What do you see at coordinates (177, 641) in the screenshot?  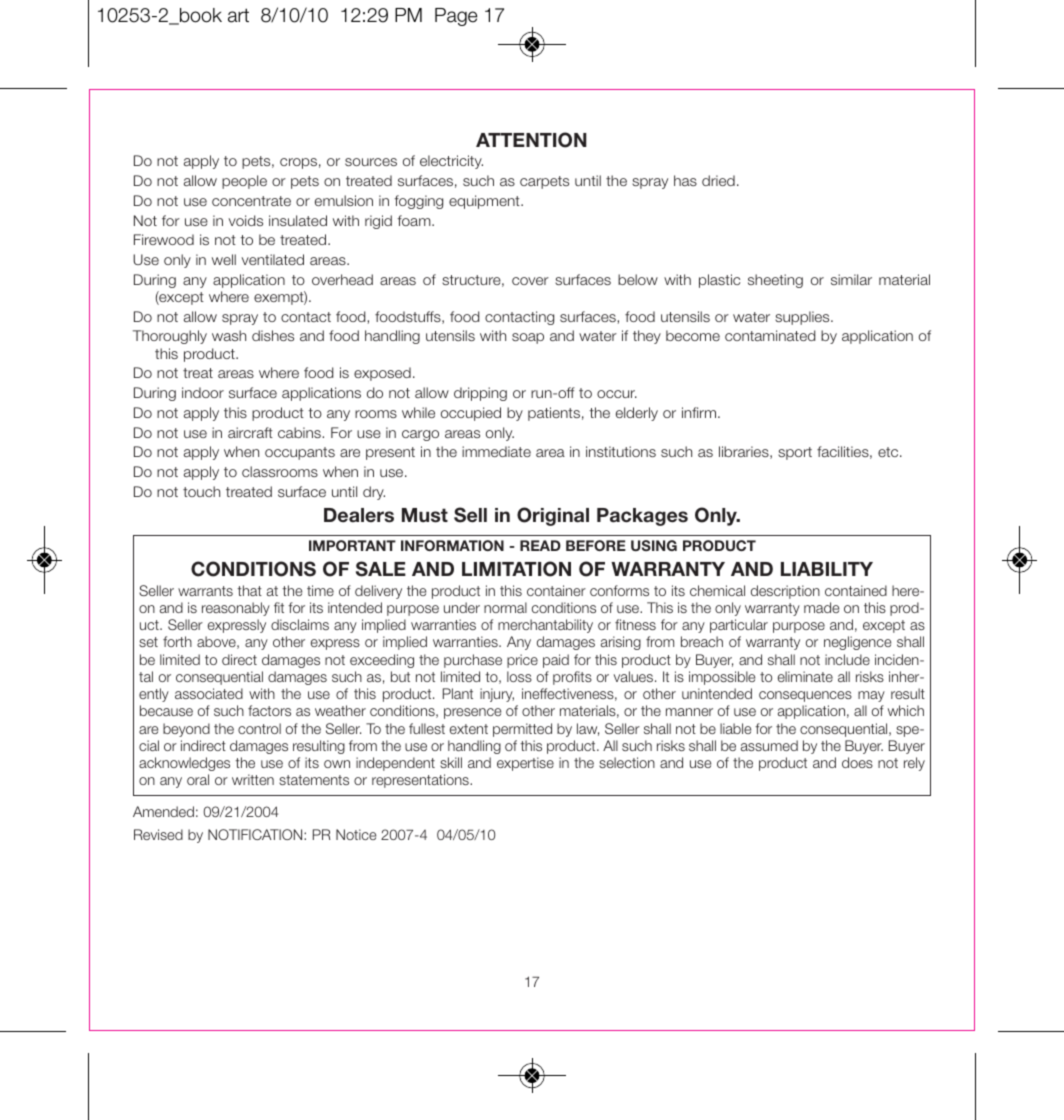 I see `forth` at bounding box center [177, 641].
